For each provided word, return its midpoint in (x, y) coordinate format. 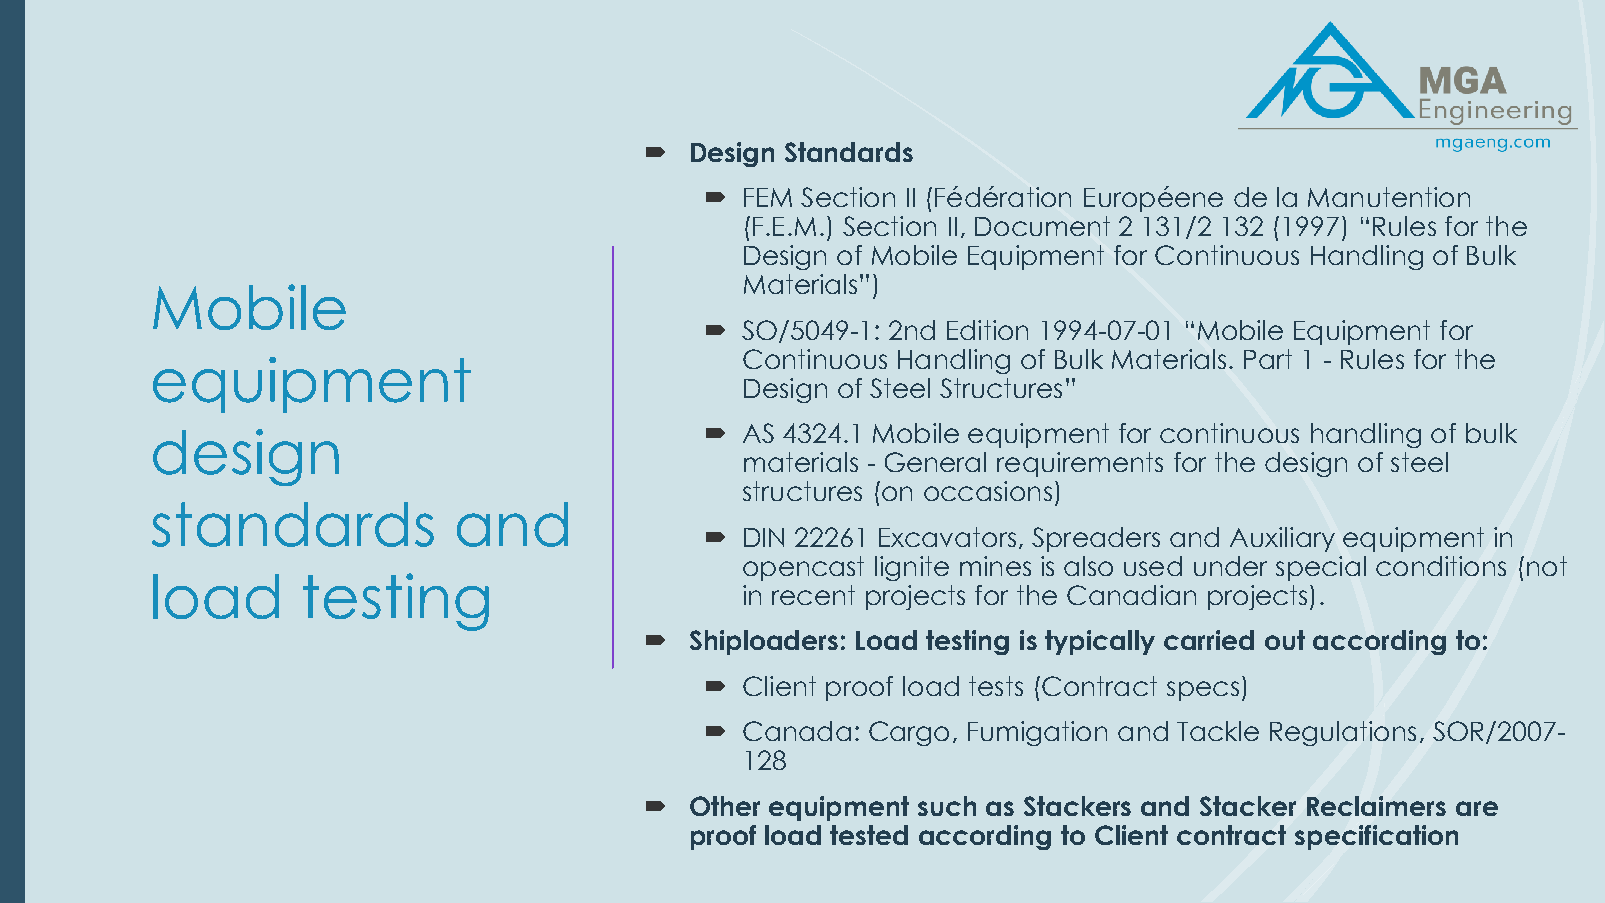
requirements (1080, 464)
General (935, 462)
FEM (768, 197)
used (1153, 566)
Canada (797, 731)
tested (869, 835)
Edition (987, 330)
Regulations (1343, 733)
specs (1203, 691)
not (1547, 566)
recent (813, 595)
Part (1268, 359)
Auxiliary (1282, 539)
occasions (988, 491)
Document (1042, 226)
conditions (1441, 566)
